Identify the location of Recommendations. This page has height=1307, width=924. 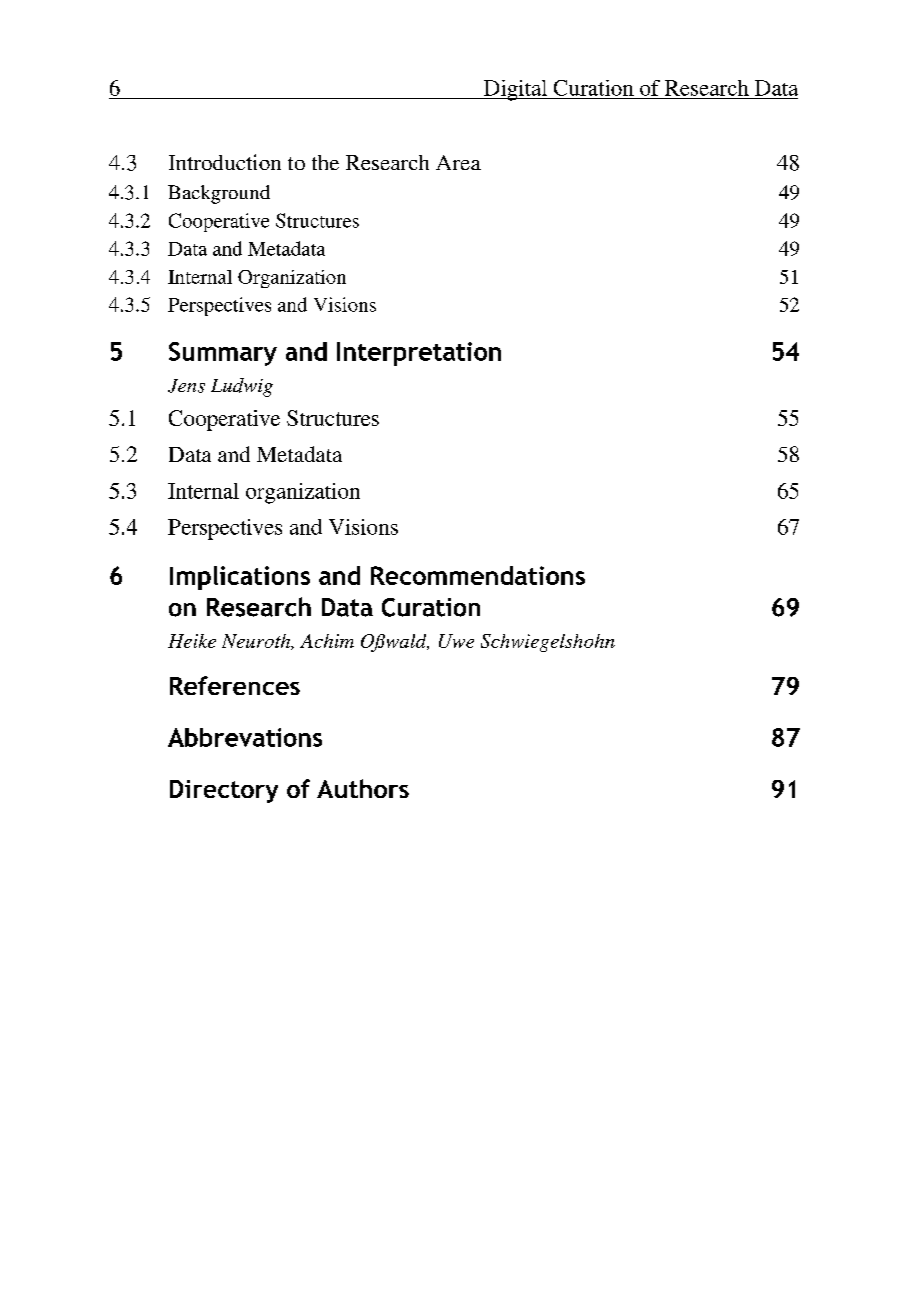
(478, 575).
